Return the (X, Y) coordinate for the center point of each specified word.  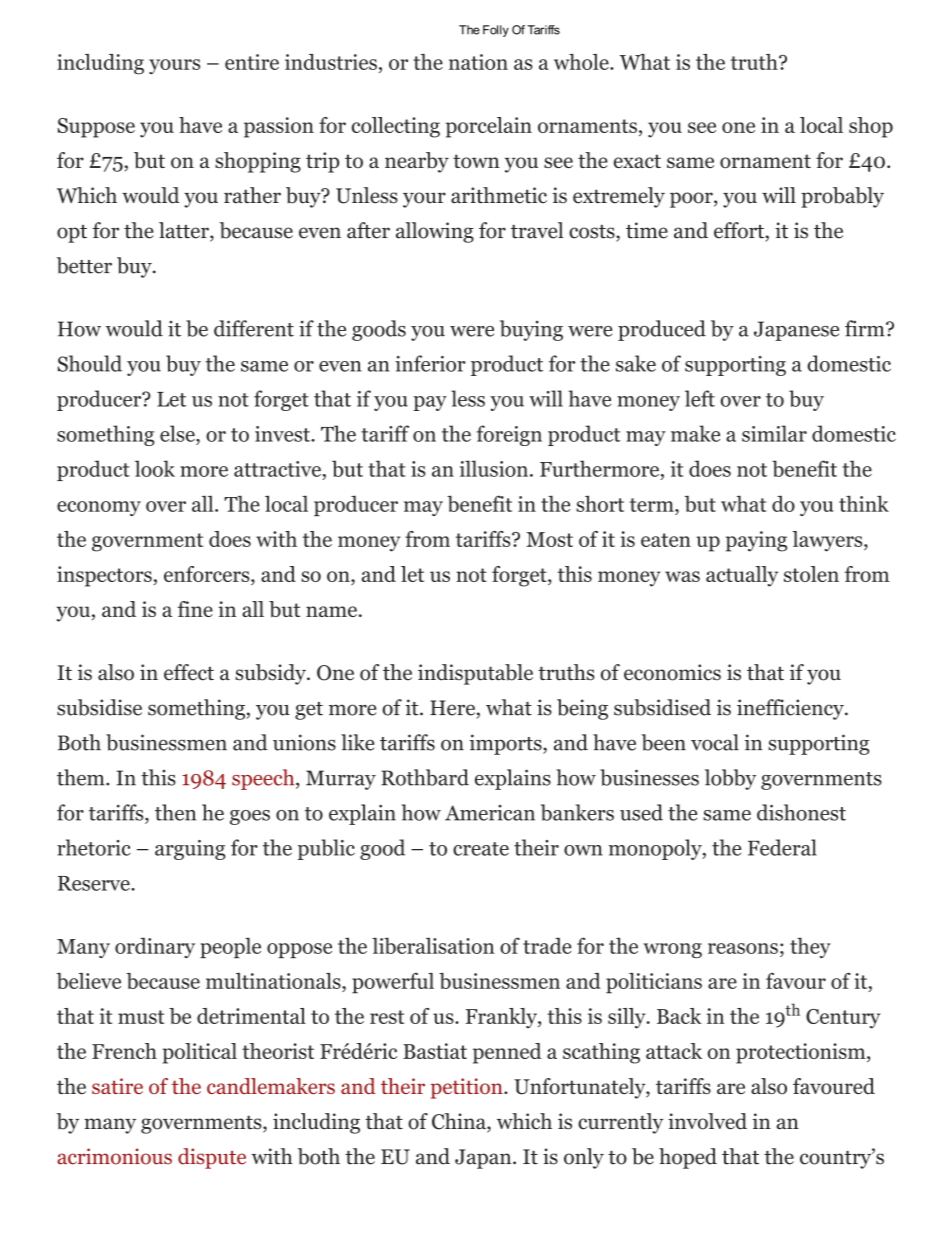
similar (774, 433)
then (175, 812)
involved (707, 1121)
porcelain (489, 127)
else (178, 433)
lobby (730, 779)
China (460, 1122)
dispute (212, 1158)
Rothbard (425, 777)
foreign (509, 435)
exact (637, 161)
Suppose (96, 128)
